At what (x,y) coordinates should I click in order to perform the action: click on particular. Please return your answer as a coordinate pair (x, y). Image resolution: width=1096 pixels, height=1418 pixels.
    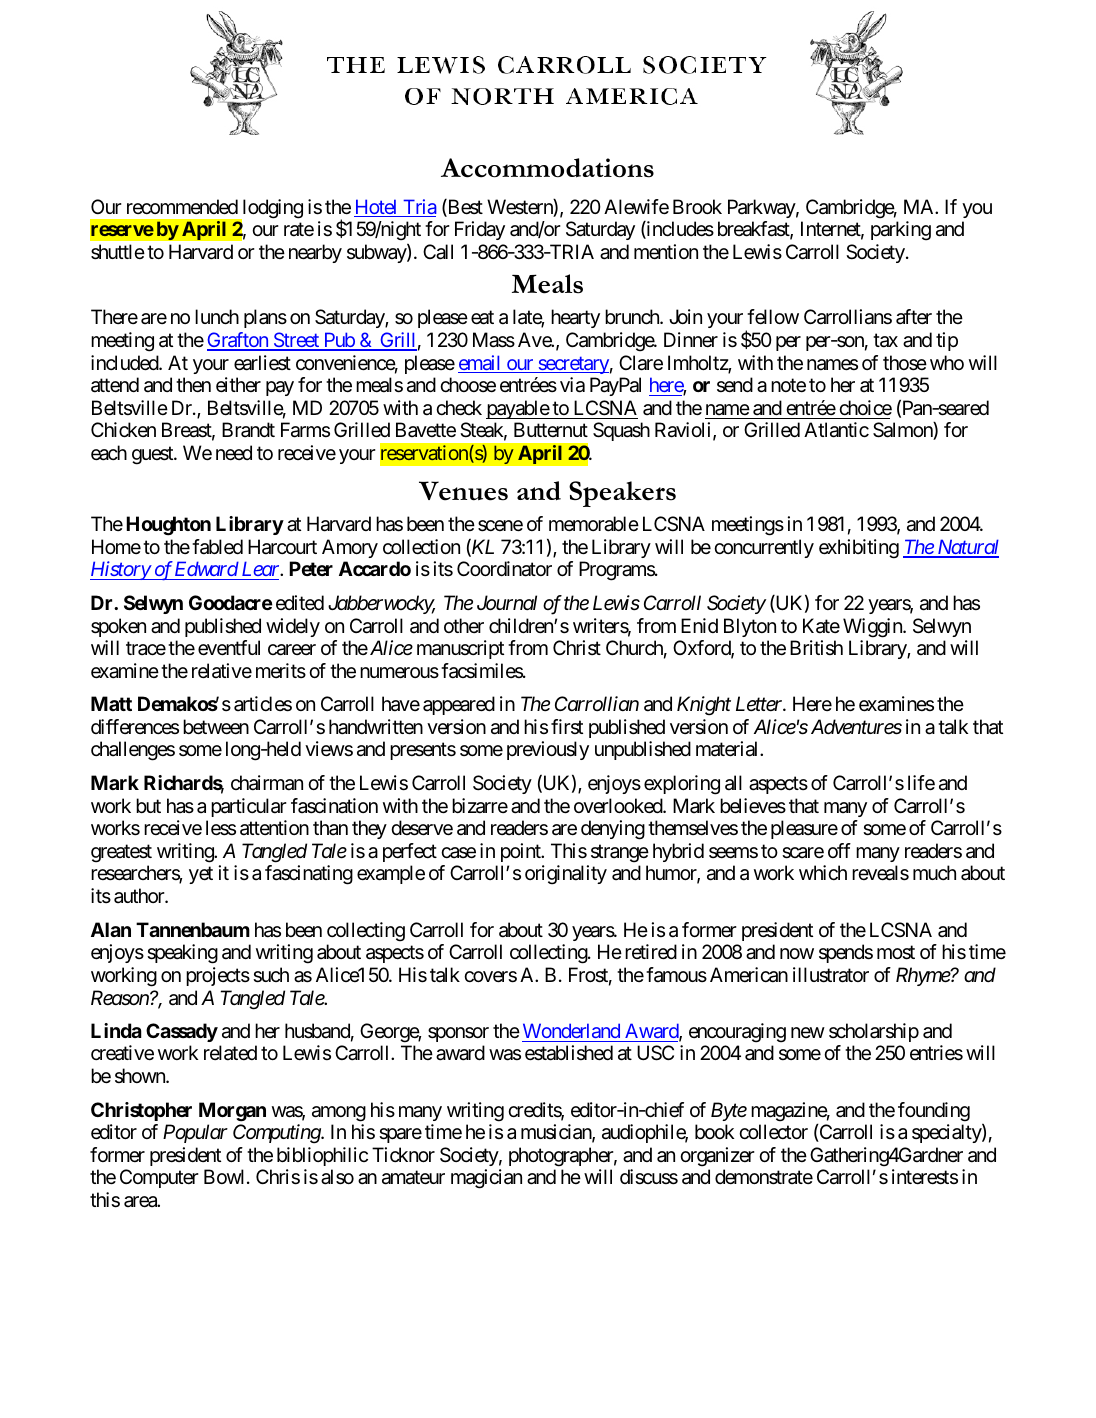
    Looking at the image, I should click on (249, 807).
